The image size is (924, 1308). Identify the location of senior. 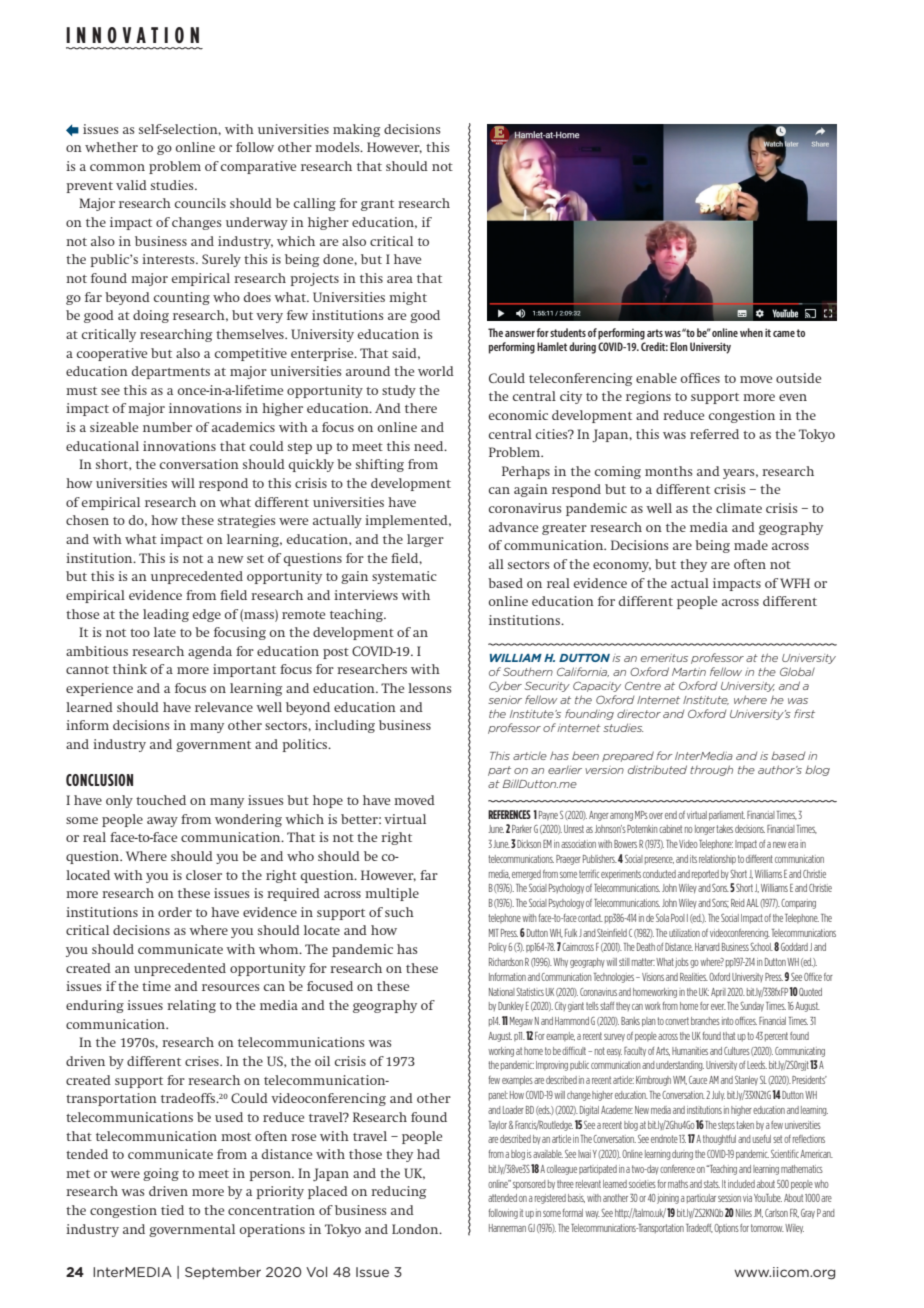
(505, 700).
